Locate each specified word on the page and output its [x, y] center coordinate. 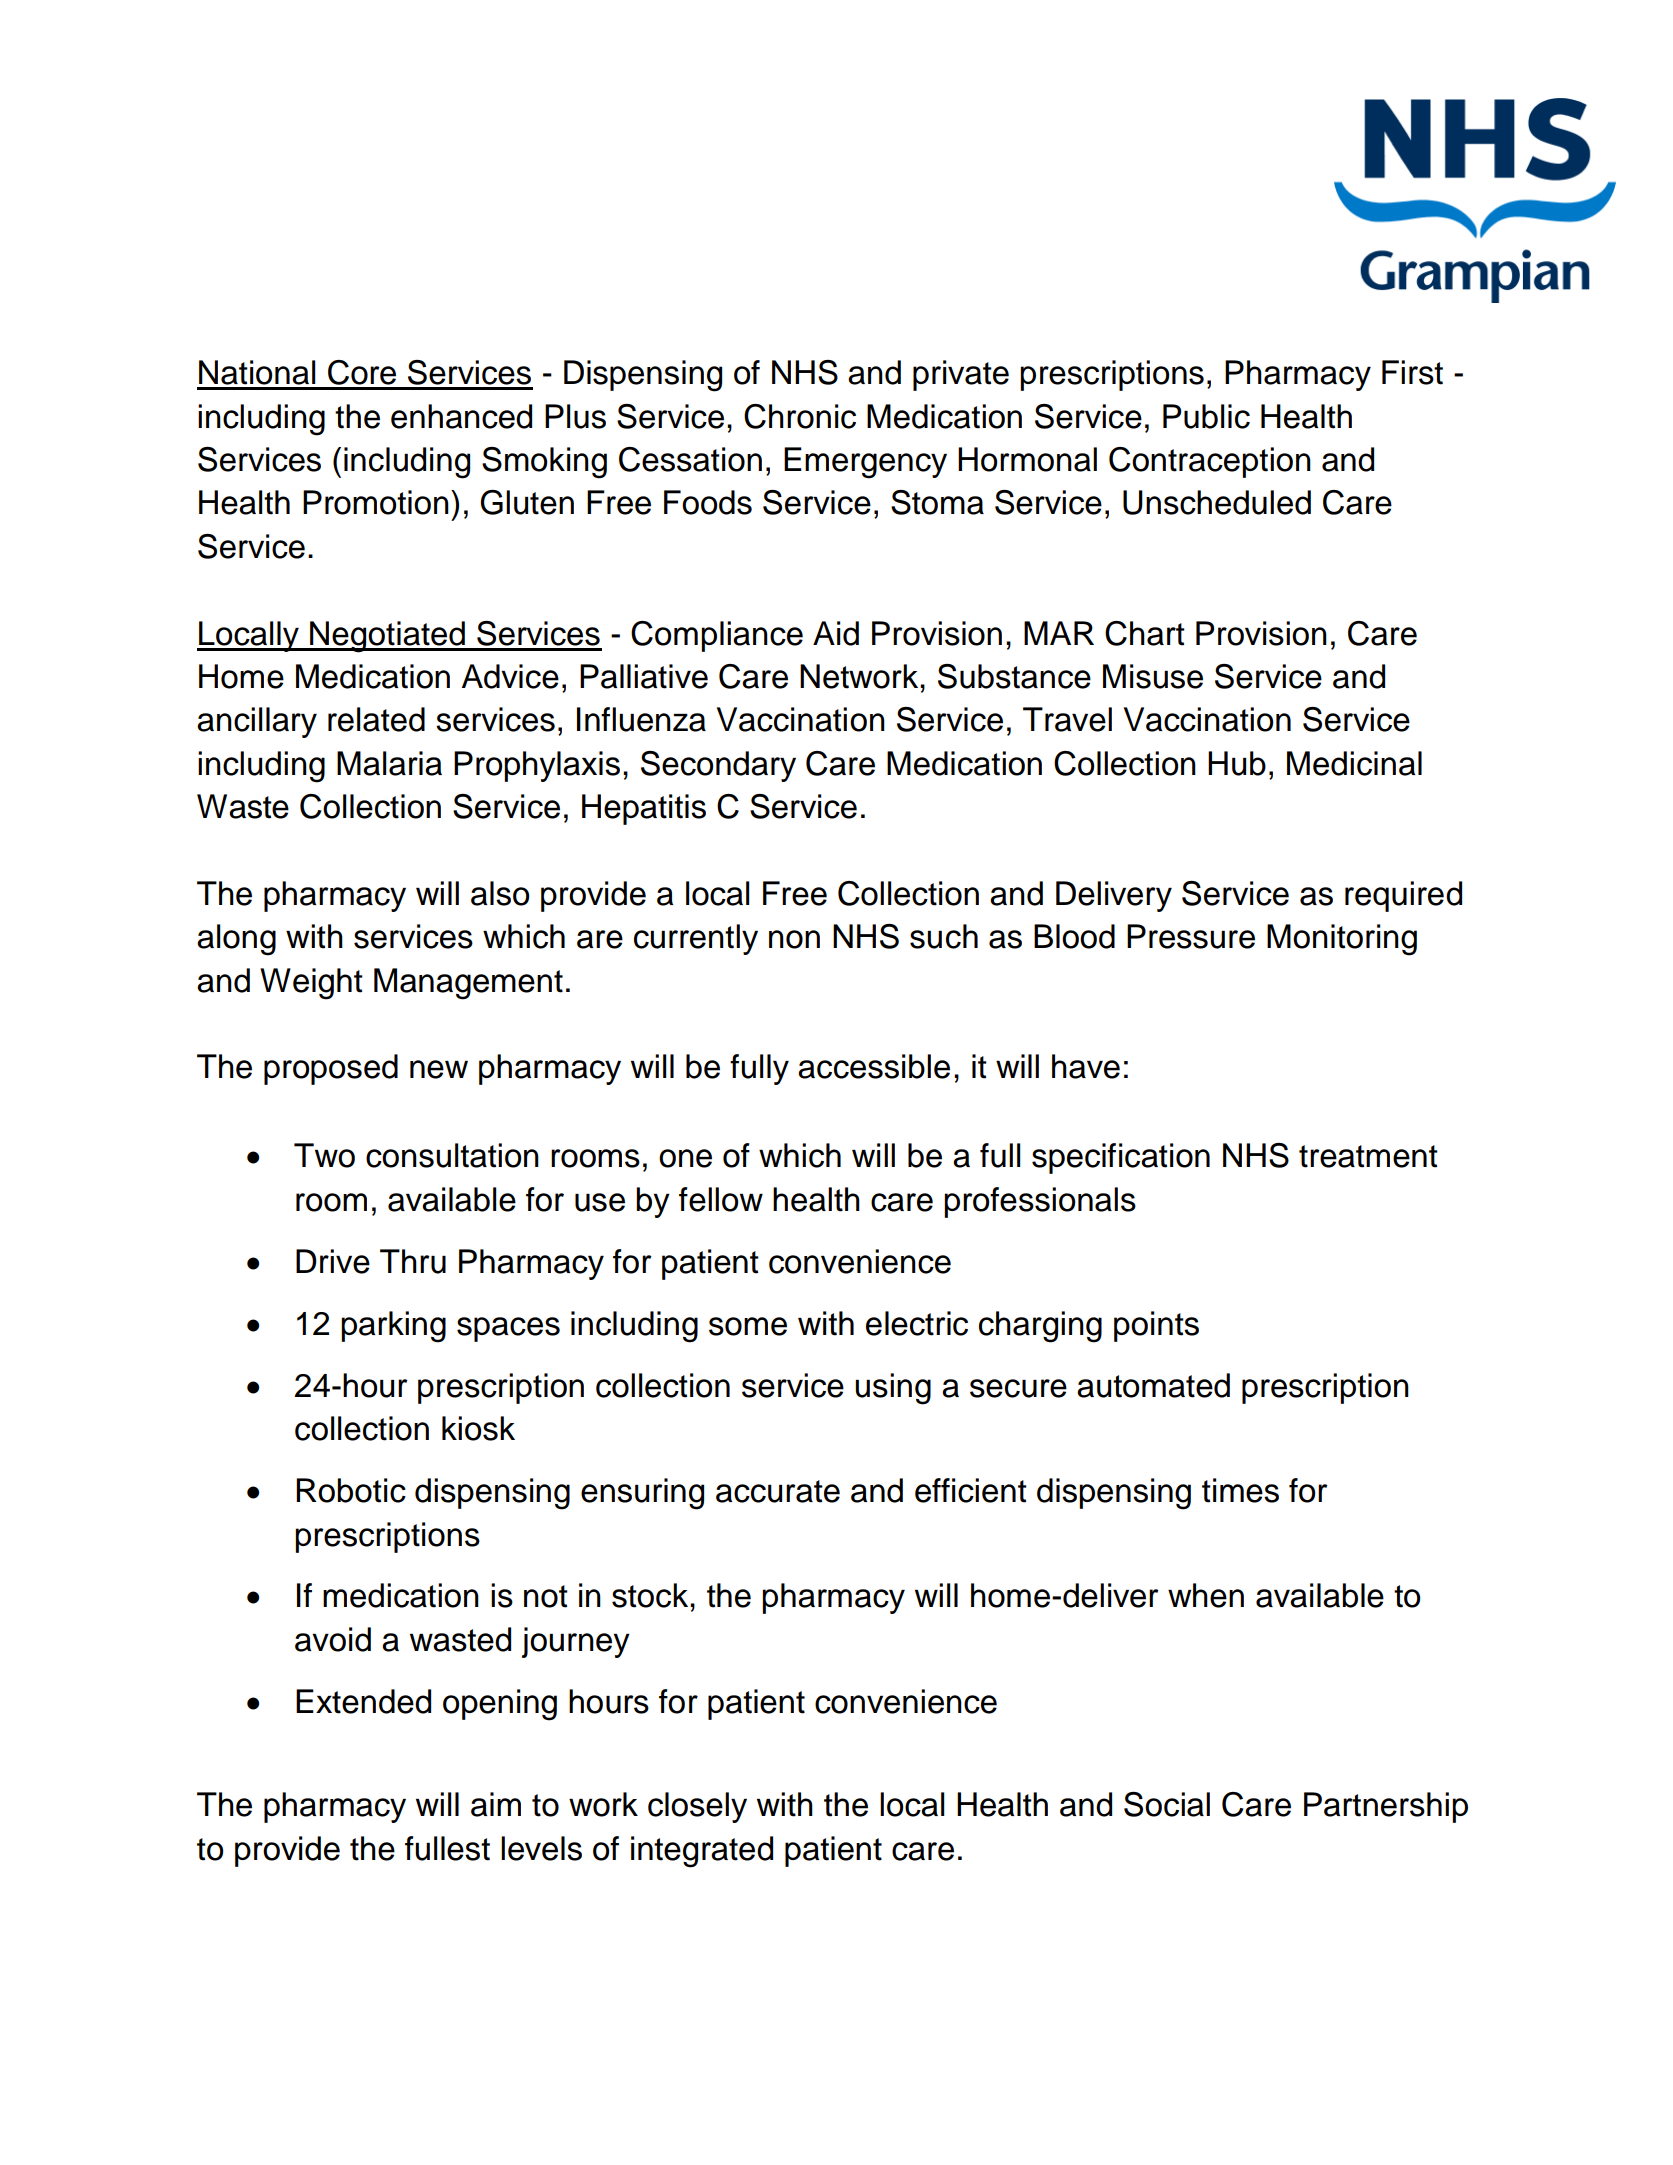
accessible [874, 1066]
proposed [331, 1069]
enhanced [461, 416]
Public [1206, 416]
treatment [1368, 1156]
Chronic [800, 416]
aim [496, 1804]
